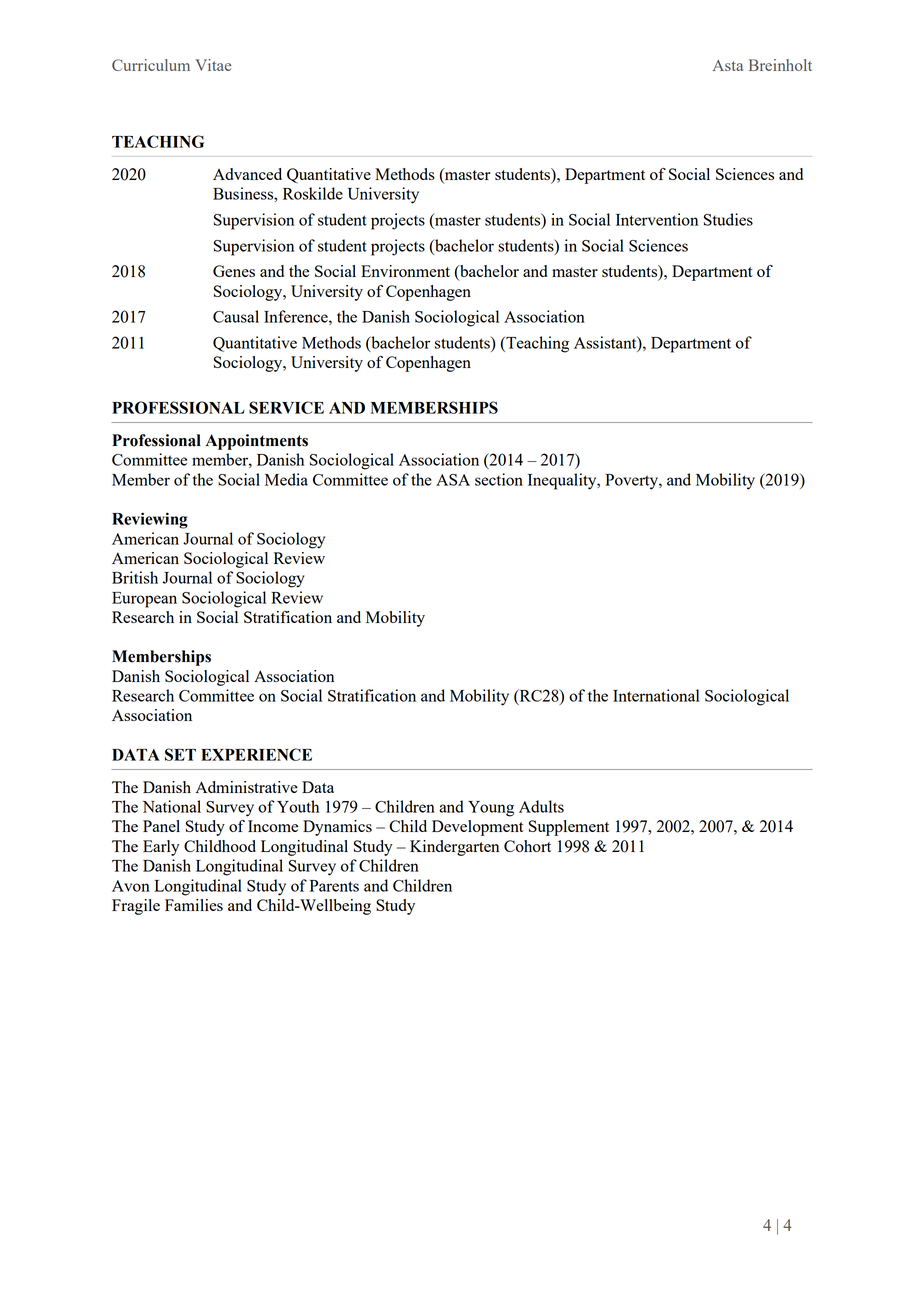 The height and width of the screenshot is (1308, 924). I want to click on Asta, so click(728, 65).
